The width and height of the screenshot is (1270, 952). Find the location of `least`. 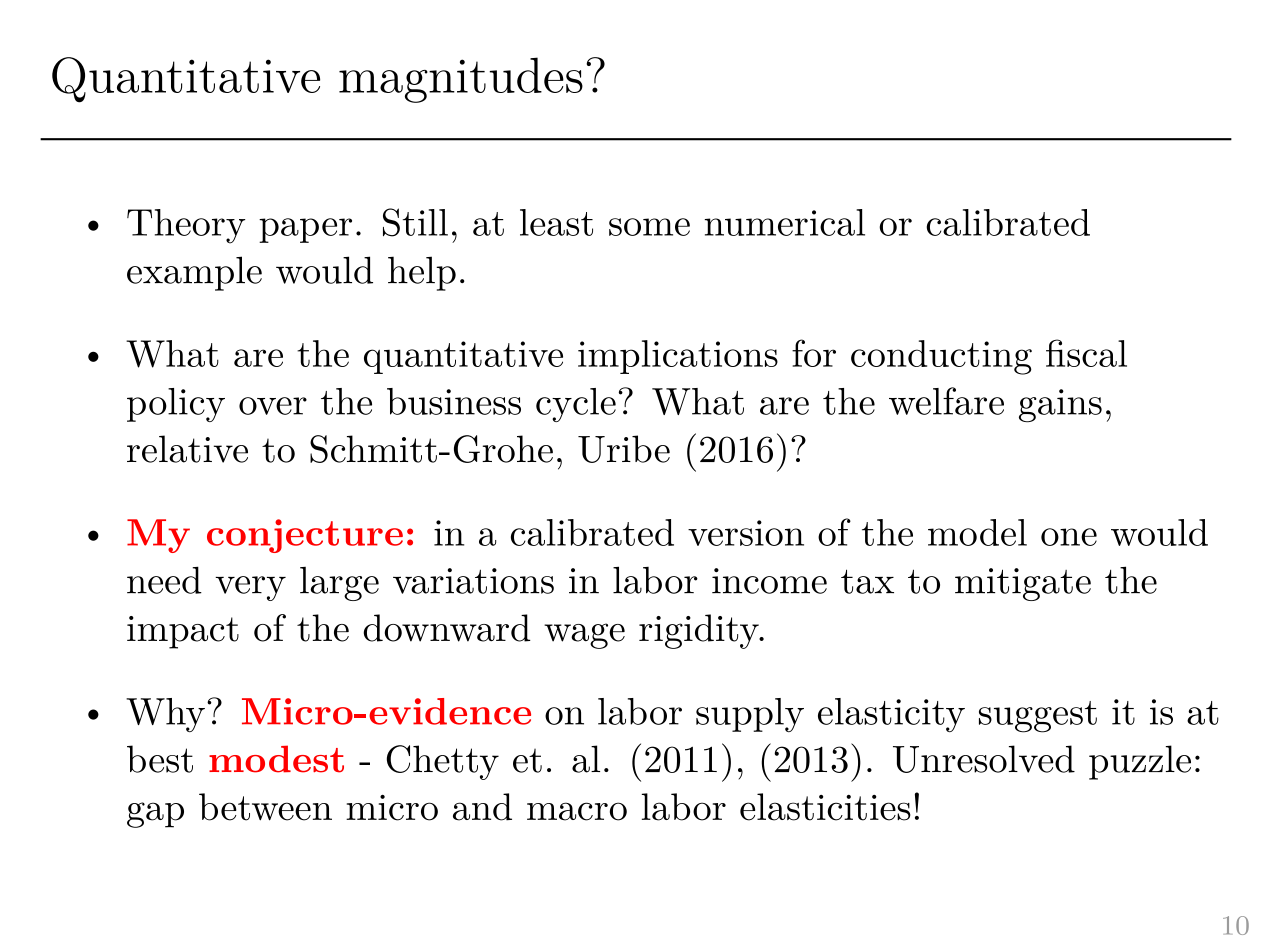

least is located at coordinates (556, 222).
